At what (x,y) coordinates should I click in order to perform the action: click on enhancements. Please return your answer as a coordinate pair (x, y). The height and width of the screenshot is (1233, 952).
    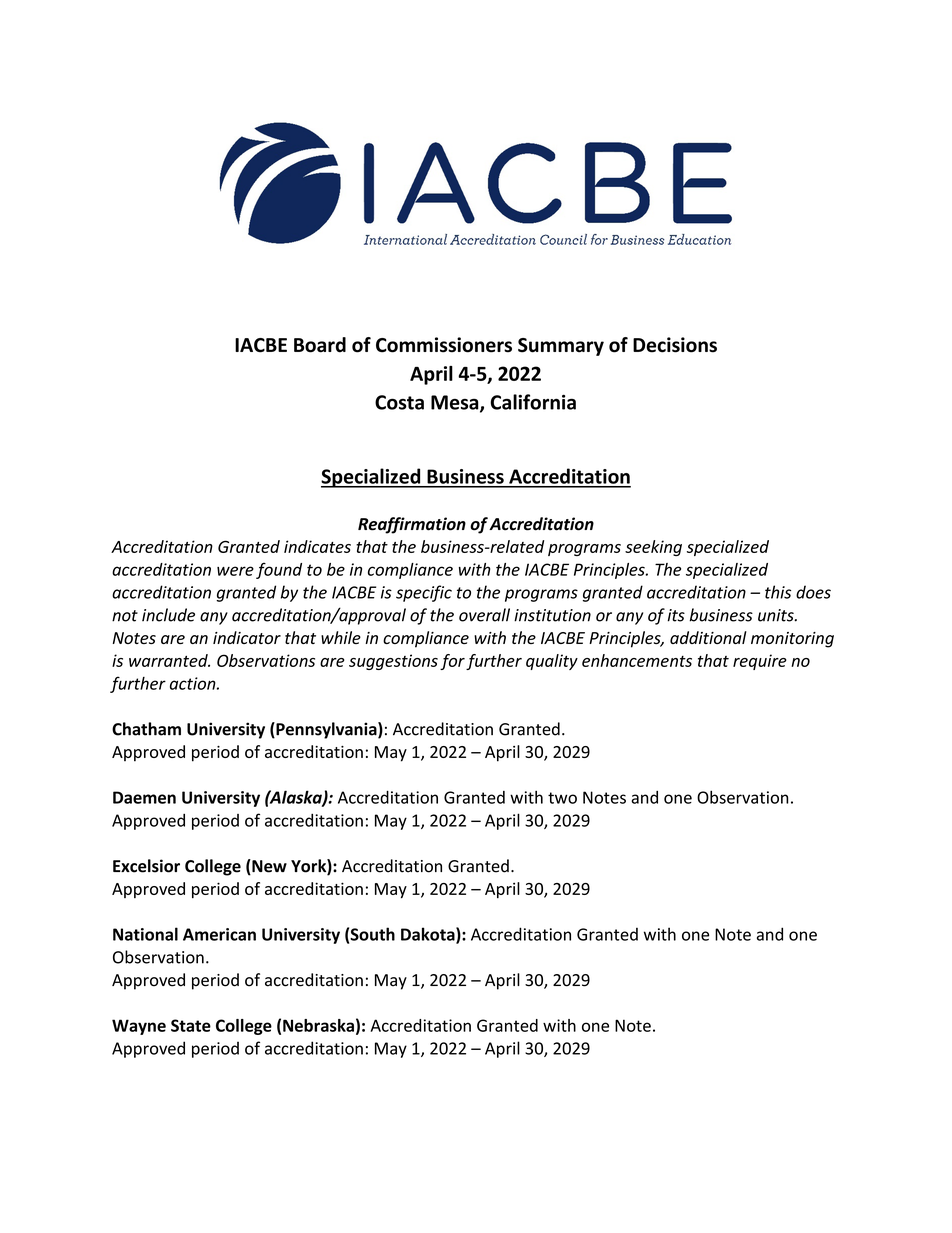
    Looking at the image, I should click on (637, 660).
